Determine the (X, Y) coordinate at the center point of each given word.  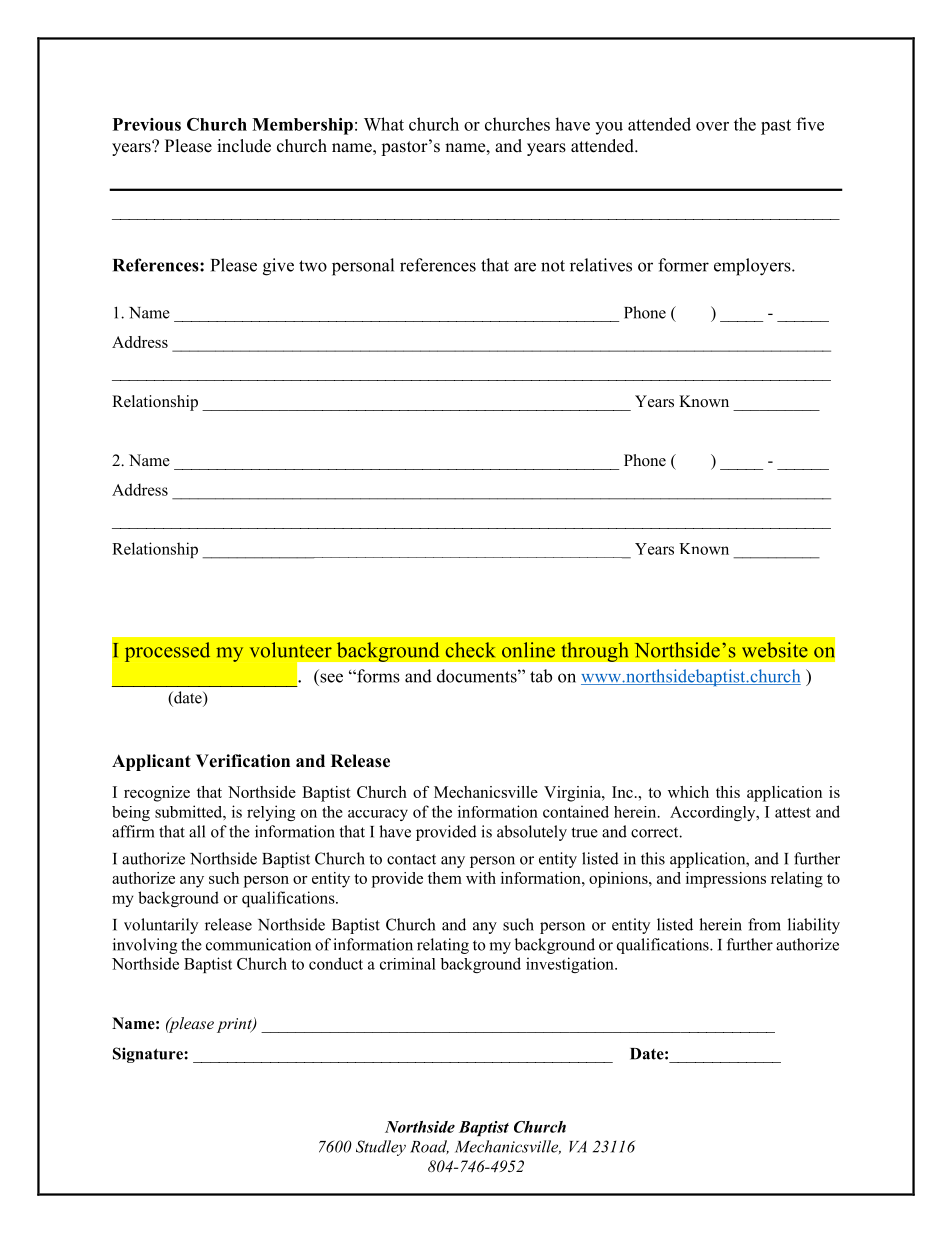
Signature (149, 1055)
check (470, 650)
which (688, 792)
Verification (243, 761)
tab (541, 676)
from (764, 924)
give (278, 267)
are (525, 267)
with (481, 878)
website (775, 650)
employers (753, 267)
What (384, 124)
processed (167, 652)
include (244, 146)
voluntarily (161, 926)
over (712, 126)
